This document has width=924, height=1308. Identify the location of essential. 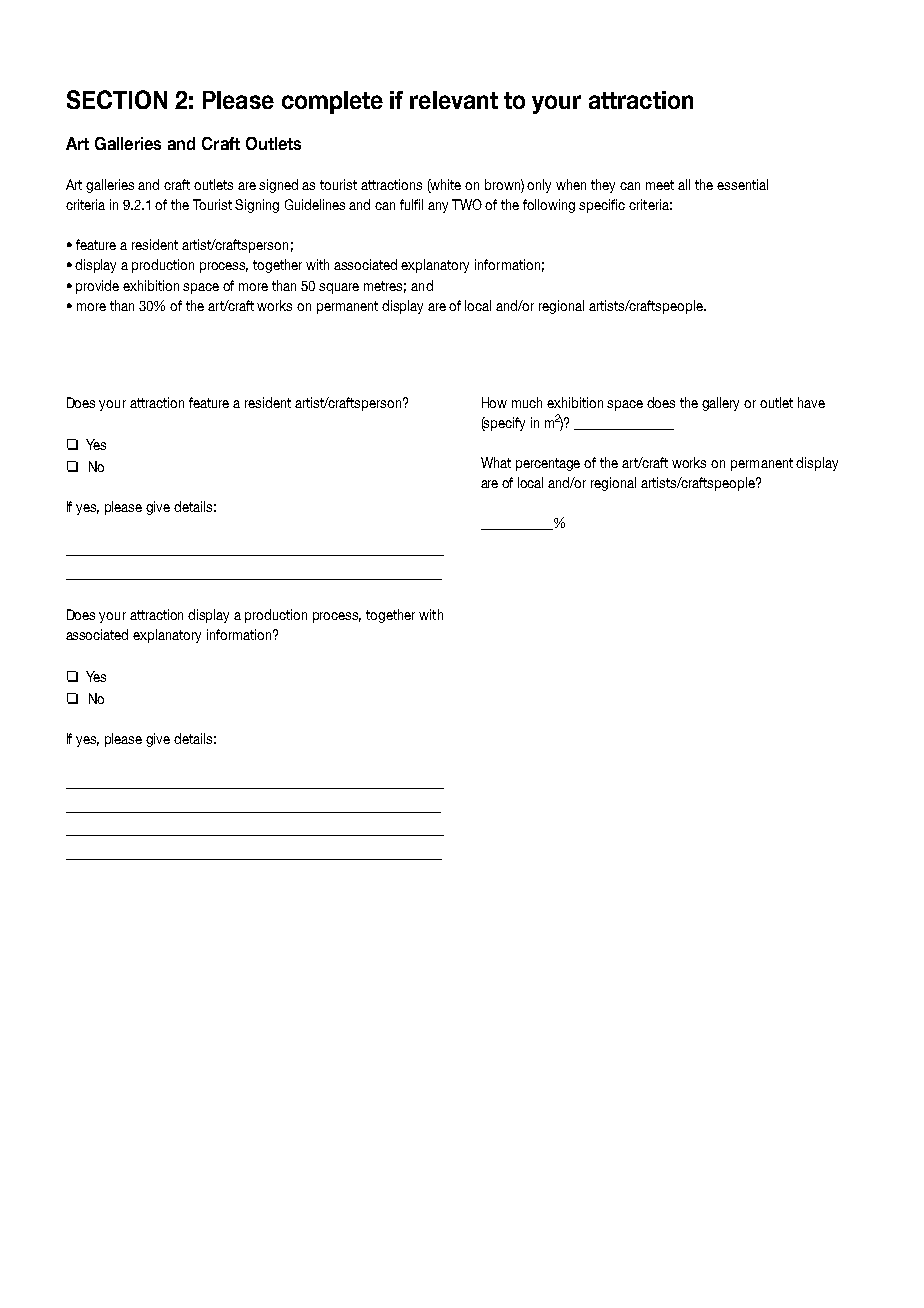
(742, 184).
